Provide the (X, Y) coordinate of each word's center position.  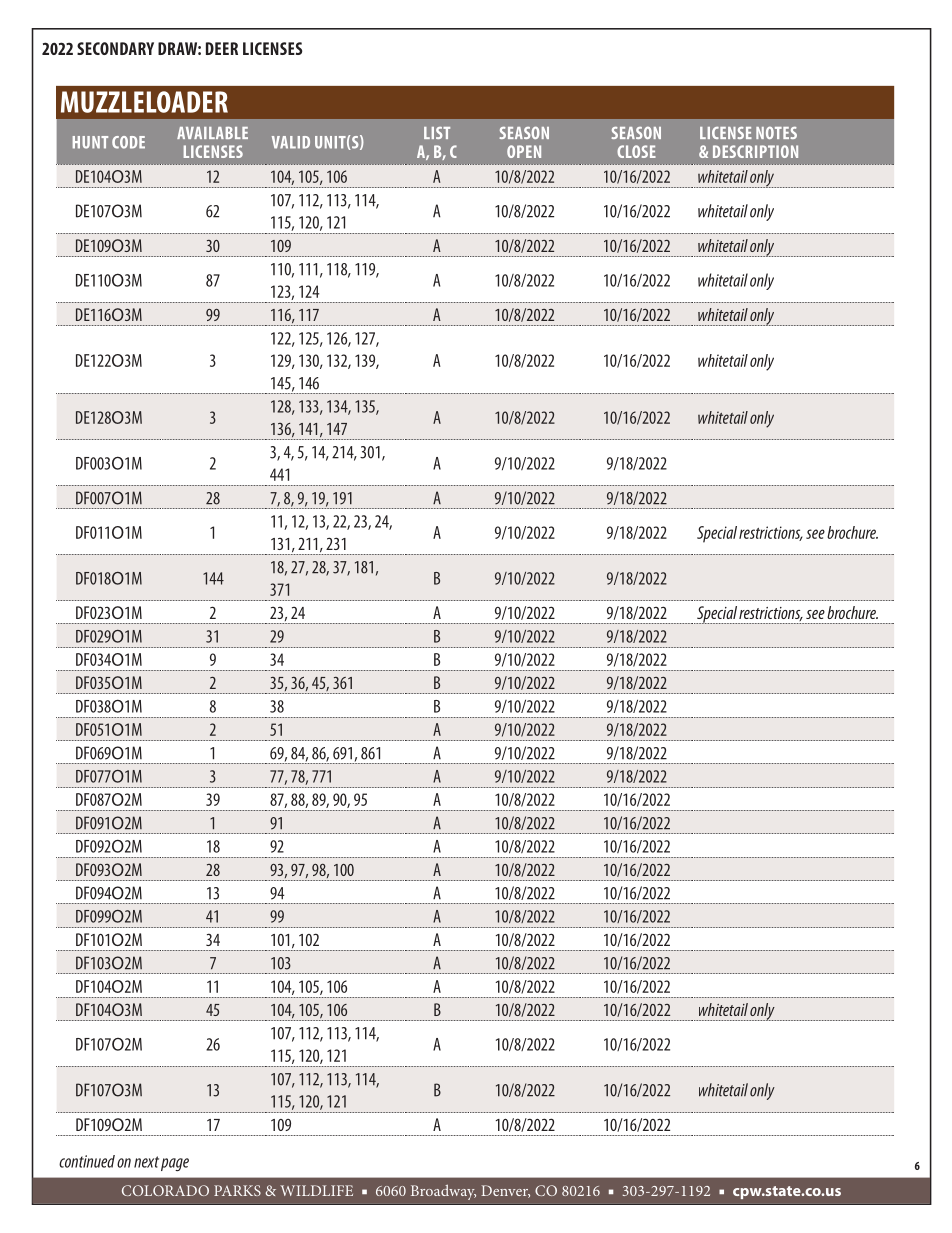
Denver (505, 1191)
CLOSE (636, 151)
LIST (437, 133)
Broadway (443, 1192)
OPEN (524, 151)
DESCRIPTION (755, 151)
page (175, 1164)
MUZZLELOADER (144, 102)
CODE (128, 142)
